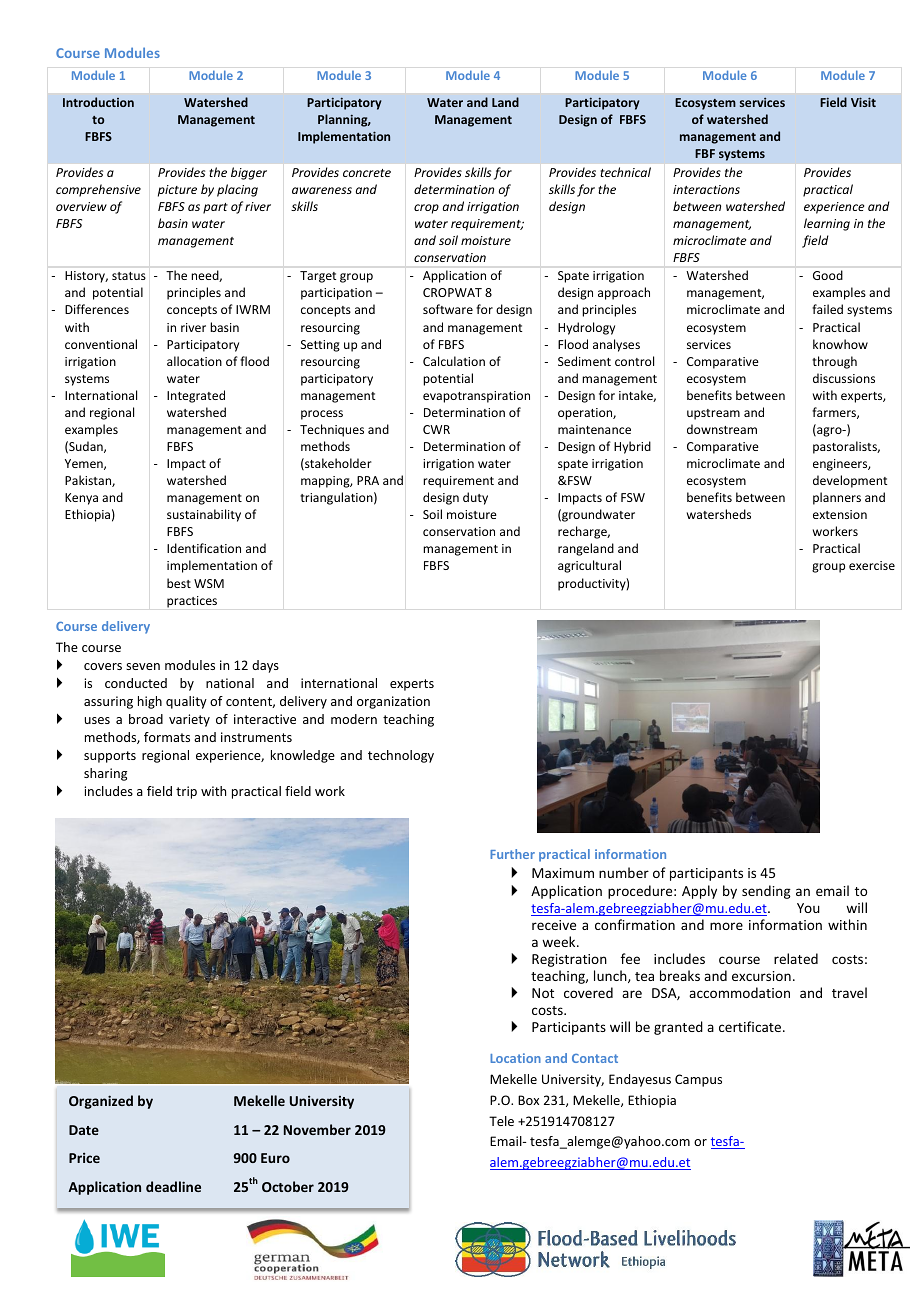 This screenshot has height=1308, width=924. What do you see at coordinates (476, 397) in the screenshot?
I see `evapotranspiration` at bounding box center [476, 397].
